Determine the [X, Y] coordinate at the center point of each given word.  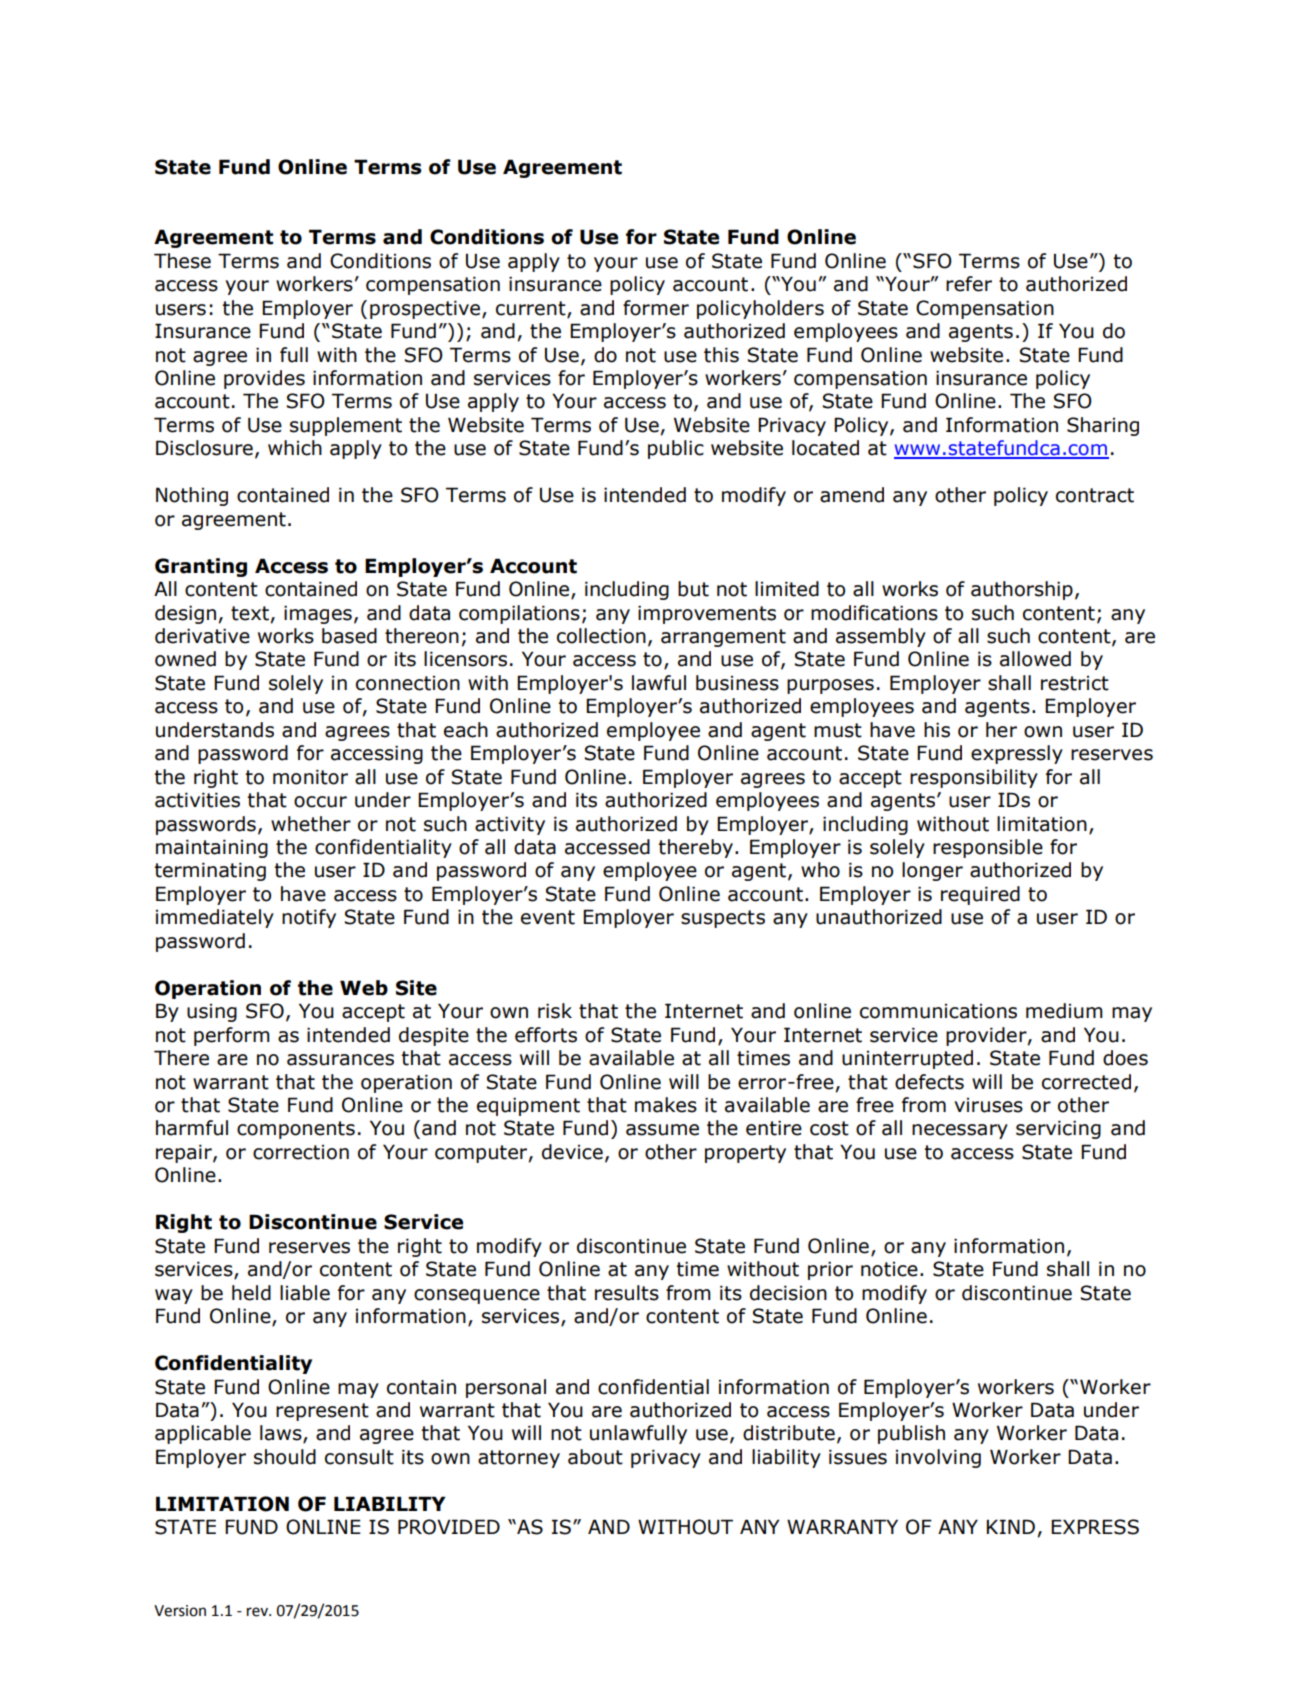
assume [662, 1130]
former [656, 308]
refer [969, 284]
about [595, 1457]
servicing [1058, 1129]
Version [180, 1611]
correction [301, 1152]
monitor [310, 777]
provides [264, 379]
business [737, 683]
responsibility [974, 778]
